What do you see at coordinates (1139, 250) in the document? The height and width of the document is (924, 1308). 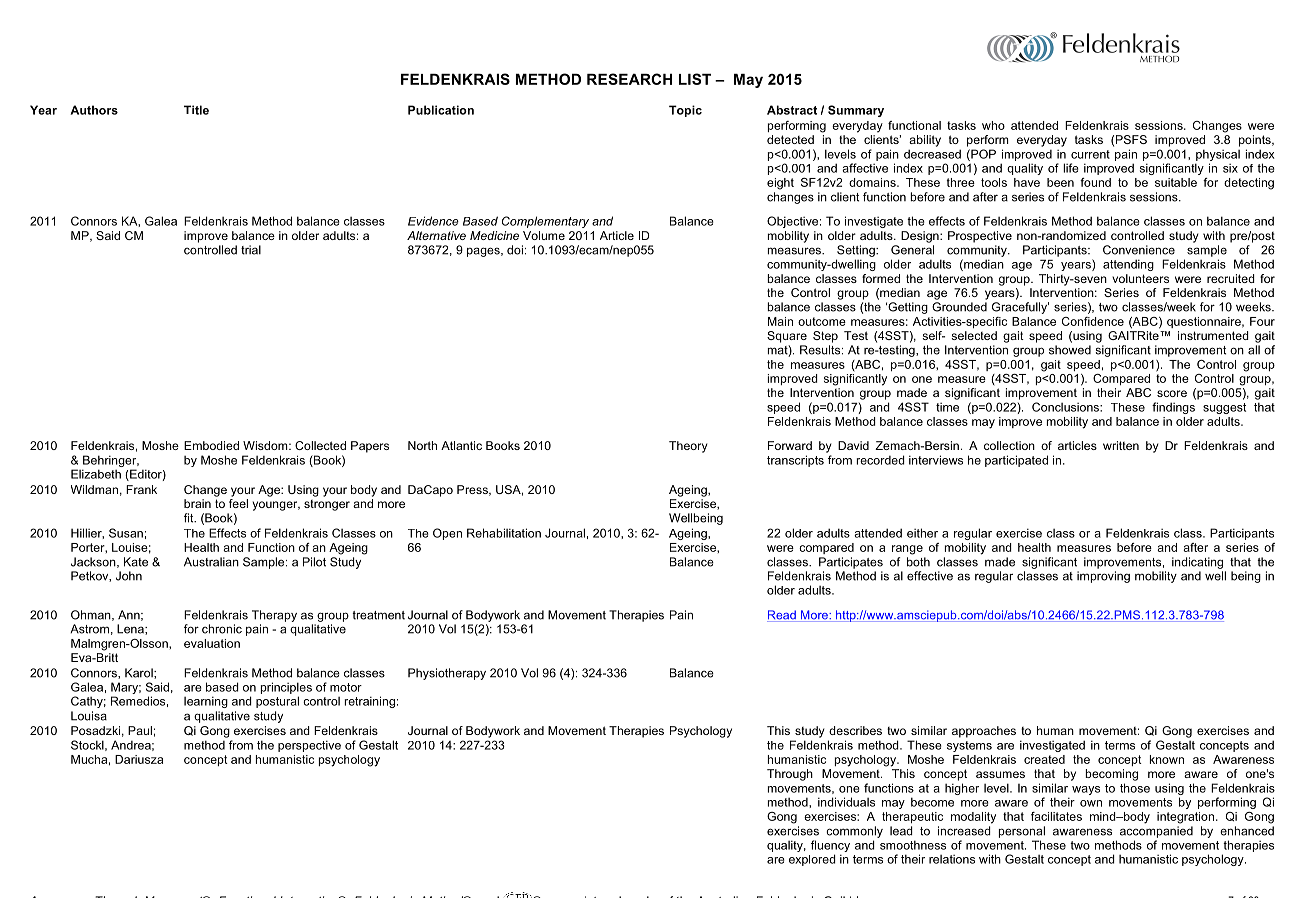 I see `Convenience` at bounding box center [1139, 250].
